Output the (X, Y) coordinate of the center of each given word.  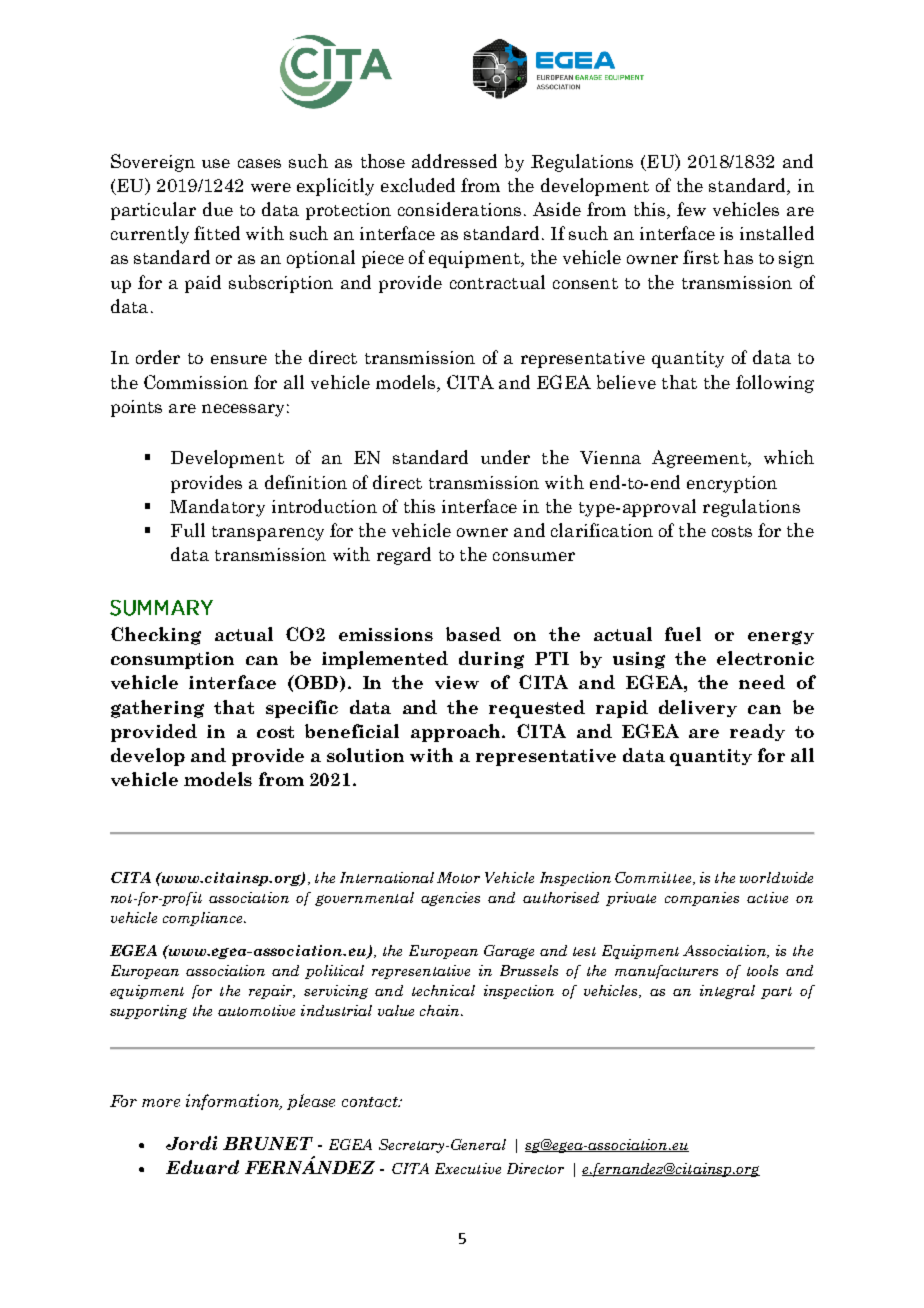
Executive (468, 1168)
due (218, 209)
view (457, 682)
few (691, 209)
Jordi (191, 1143)
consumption (172, 660)
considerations (459, 209)
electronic (765, 658)
